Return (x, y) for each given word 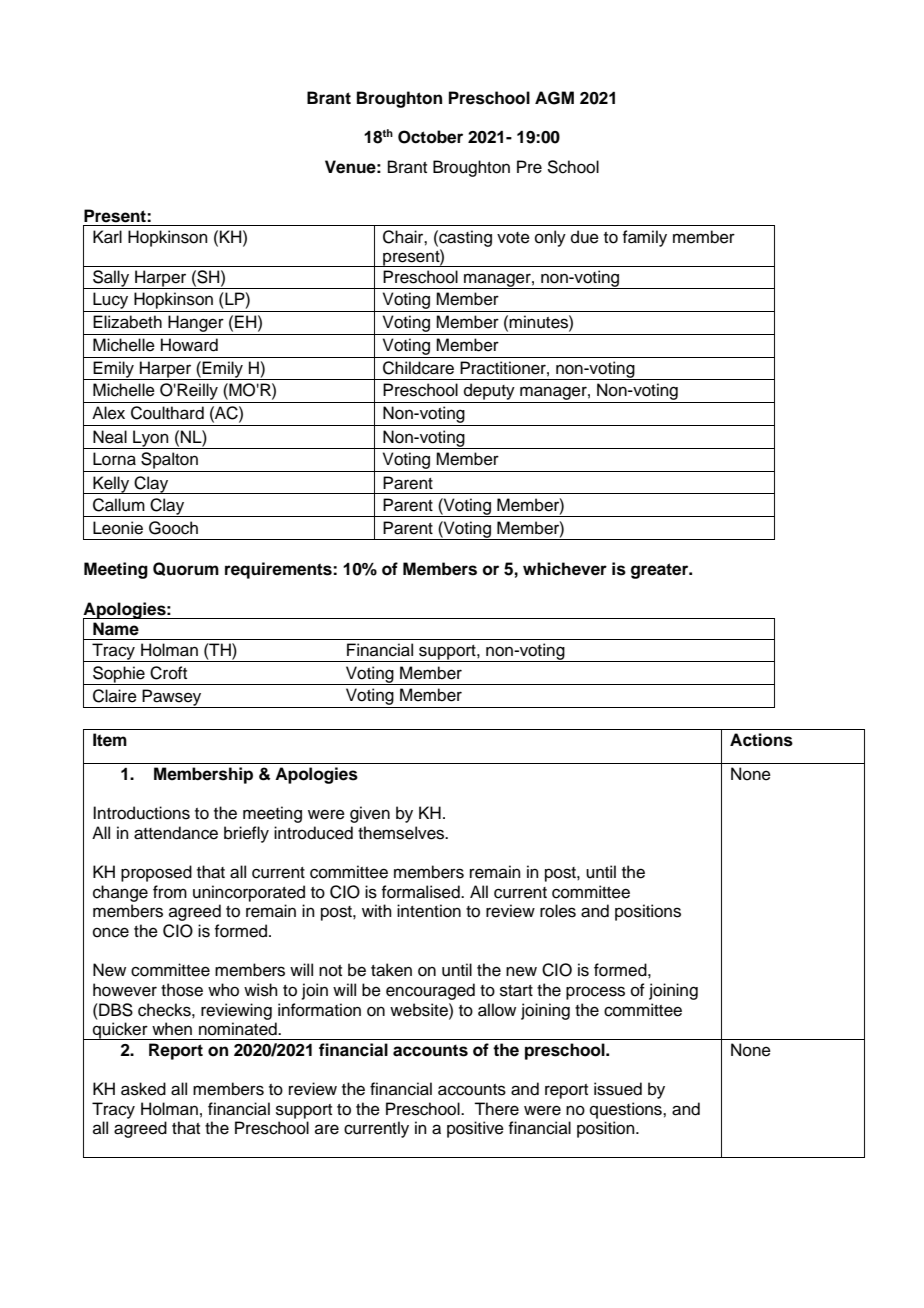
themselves (402, 833)
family (644, 238)
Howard (189, 345)
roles (558, 911)
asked (143, 1089)
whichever (565, 569)
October (430, 137)
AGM (554, 98)
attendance (176, 833)
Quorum (186, 569)
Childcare (418, 368)
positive (475, 1129)
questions (627, 1110)
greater (661, 571)
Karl (107, 237)
